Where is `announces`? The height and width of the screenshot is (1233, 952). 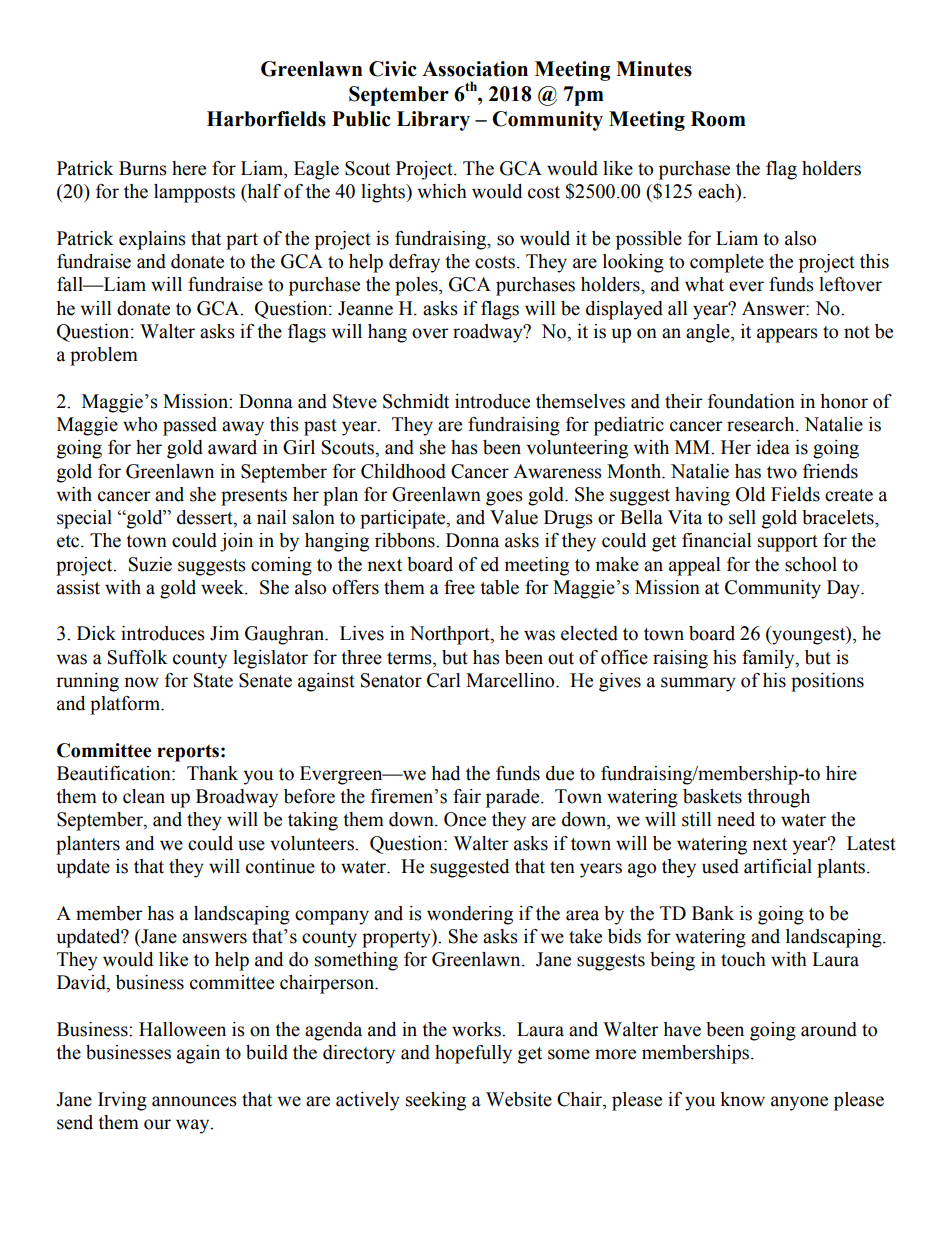
announces is located at coordinates (194, 1101).
